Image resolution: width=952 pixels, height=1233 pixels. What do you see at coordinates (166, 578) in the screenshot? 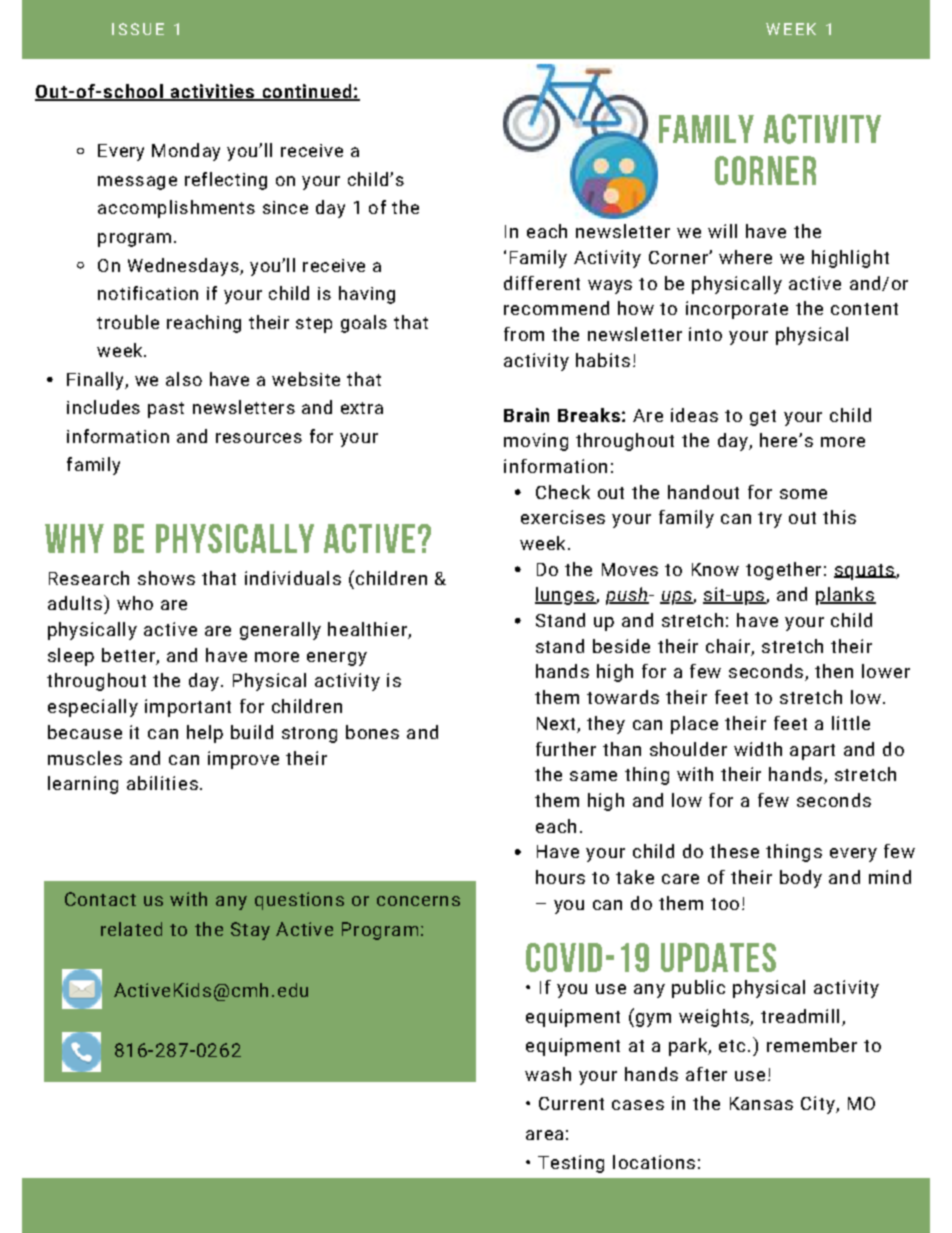
I see `shows` at bounding box center [166, 578].
